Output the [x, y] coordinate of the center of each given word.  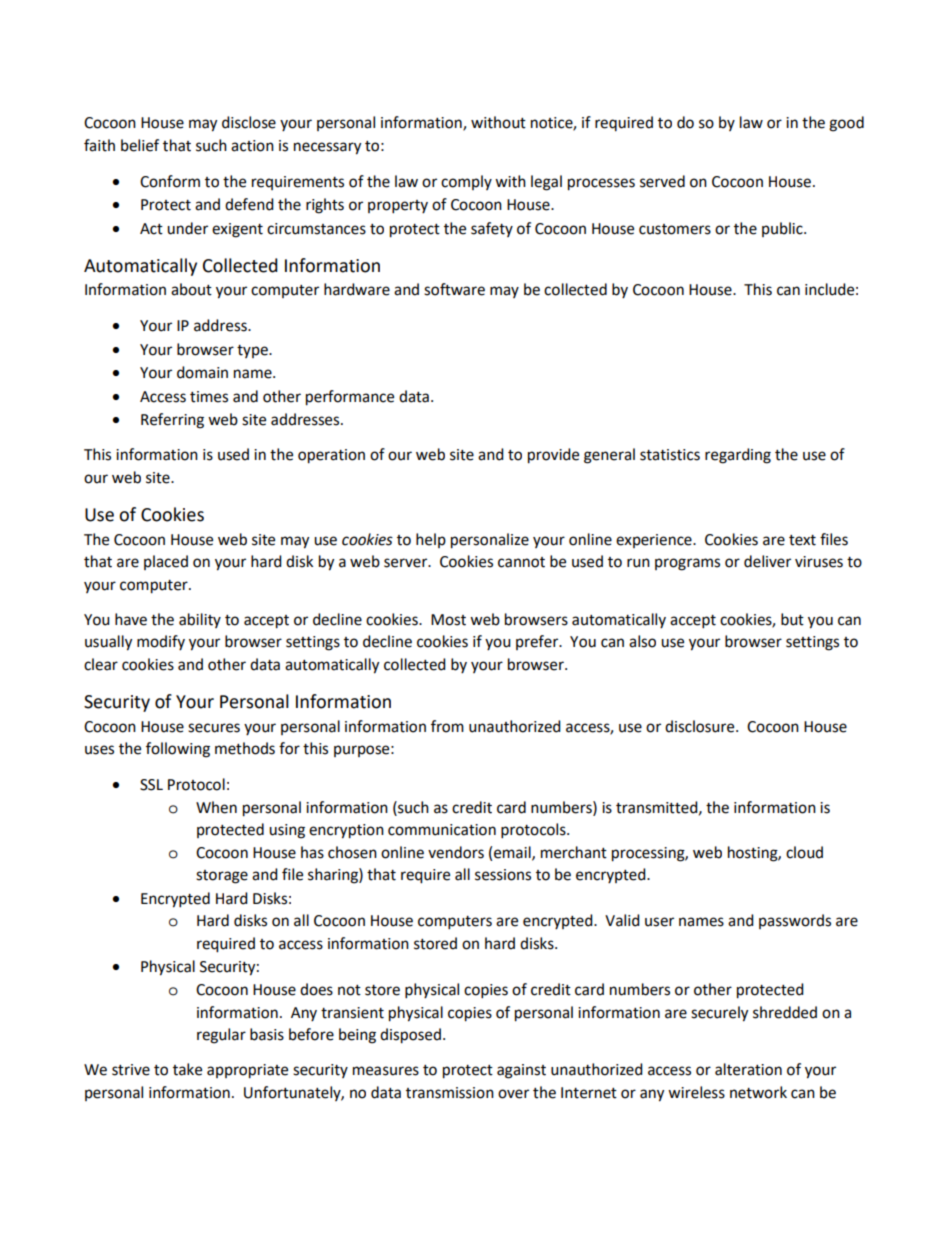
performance [350, 398]
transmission [450, 1093]
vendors [456, 852]
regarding [738, 456]
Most [448, 620]
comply [466, 182]
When [216, 807]
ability [200, 620]
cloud [804, 852]
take [187, 1069]
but [792, 619]
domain [202, 372]
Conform [170, 181]
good [846, 124]
